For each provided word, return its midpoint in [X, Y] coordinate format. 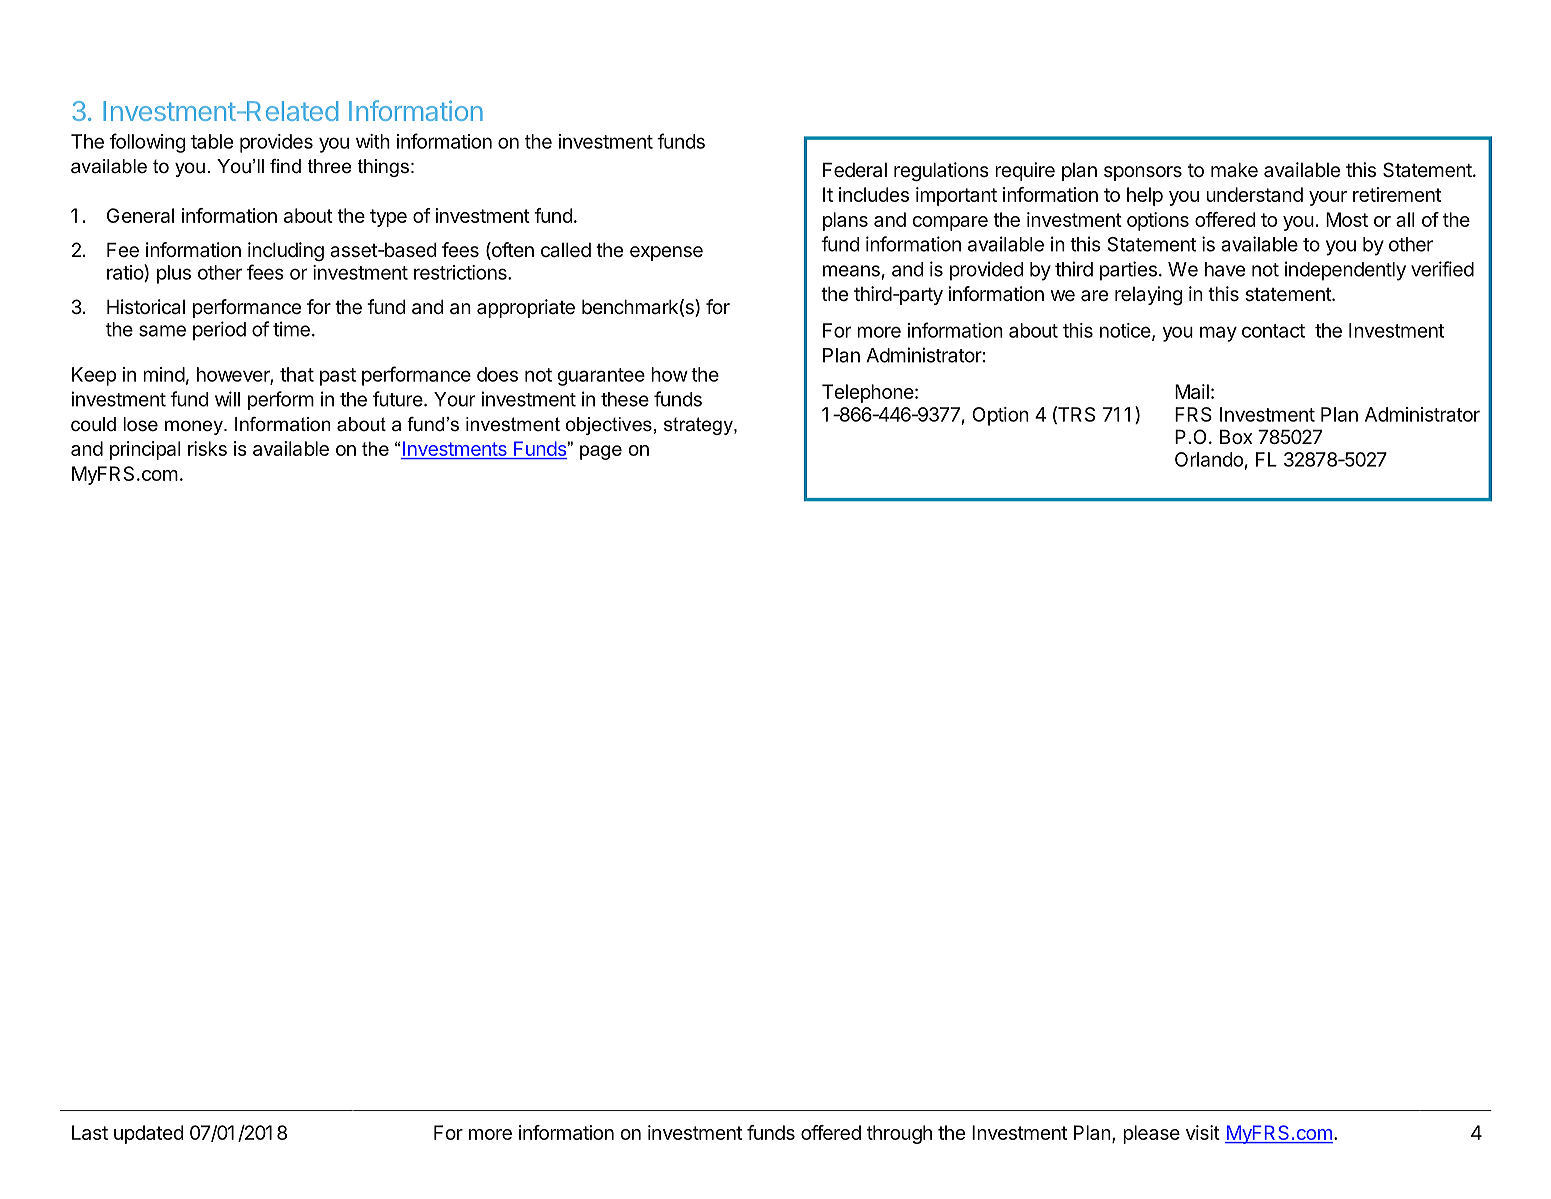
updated [148, 1134]
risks [207, 448]
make [1234, 170]
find [285, 166]
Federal [855, 170]
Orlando [1209, 459]
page [601, 452]
